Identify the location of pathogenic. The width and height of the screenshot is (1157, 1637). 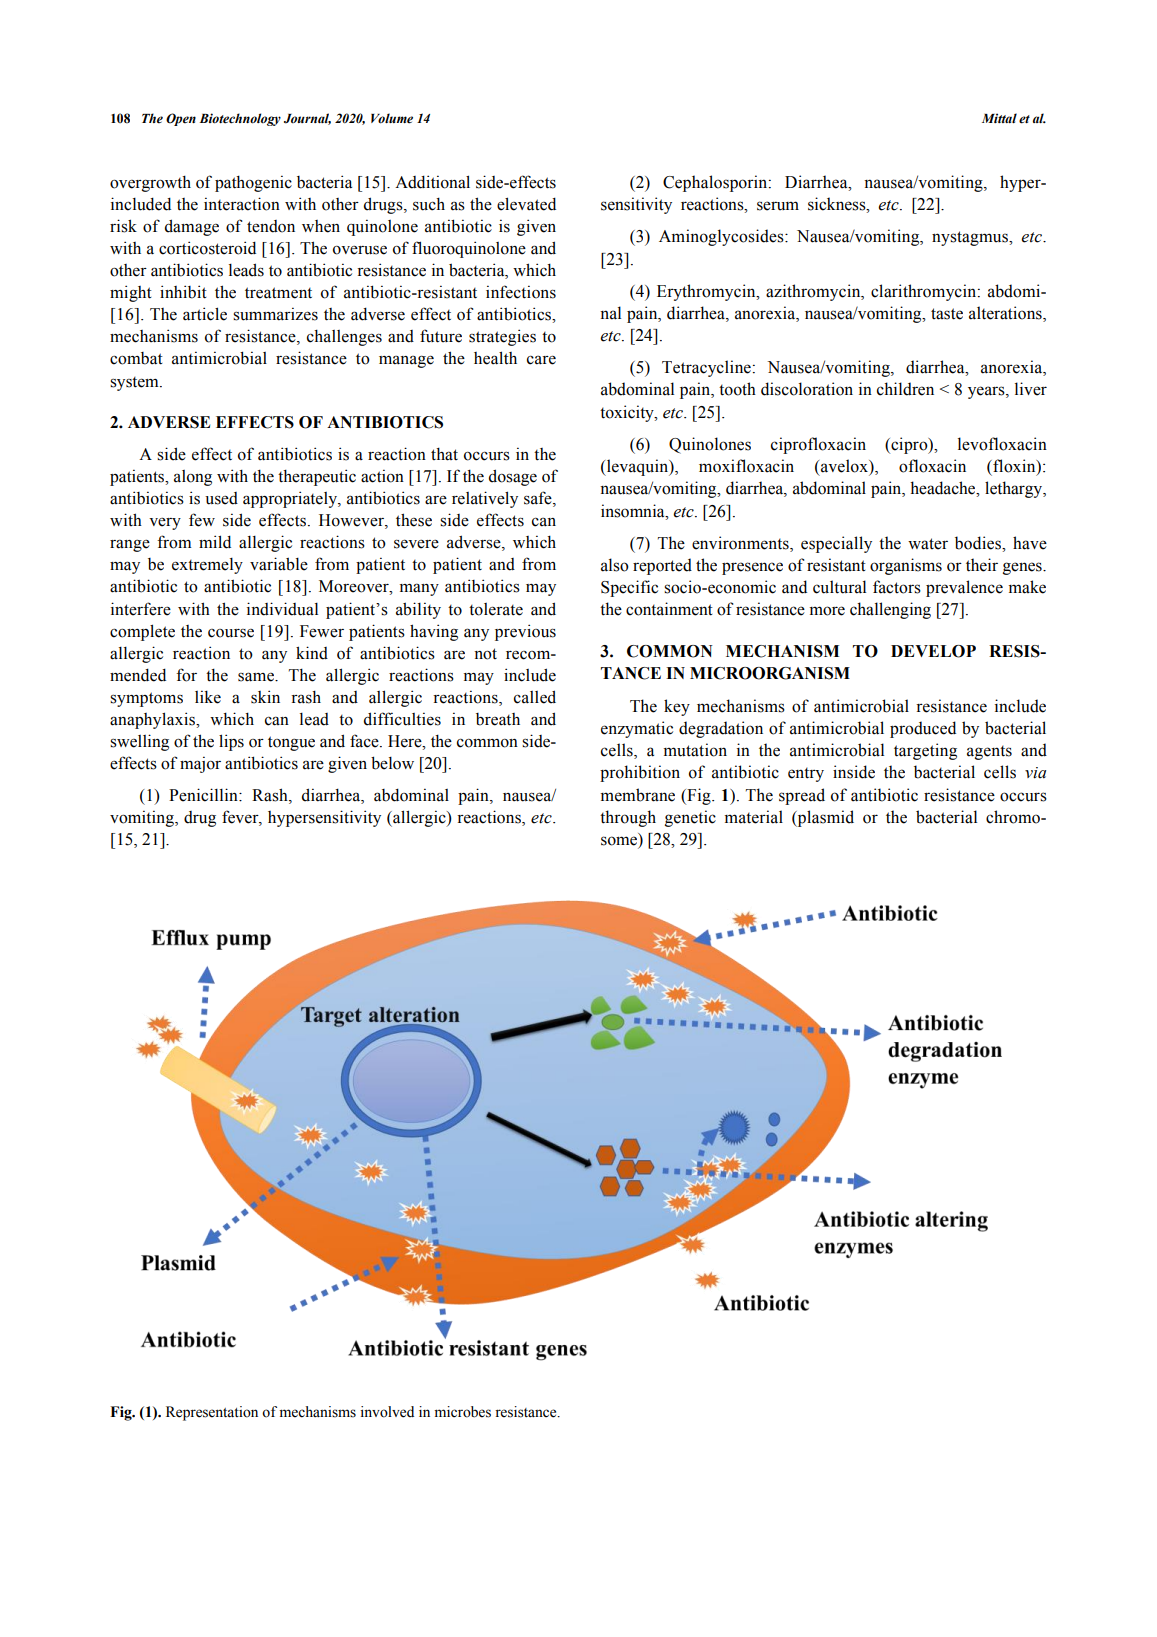
(253, 183).
